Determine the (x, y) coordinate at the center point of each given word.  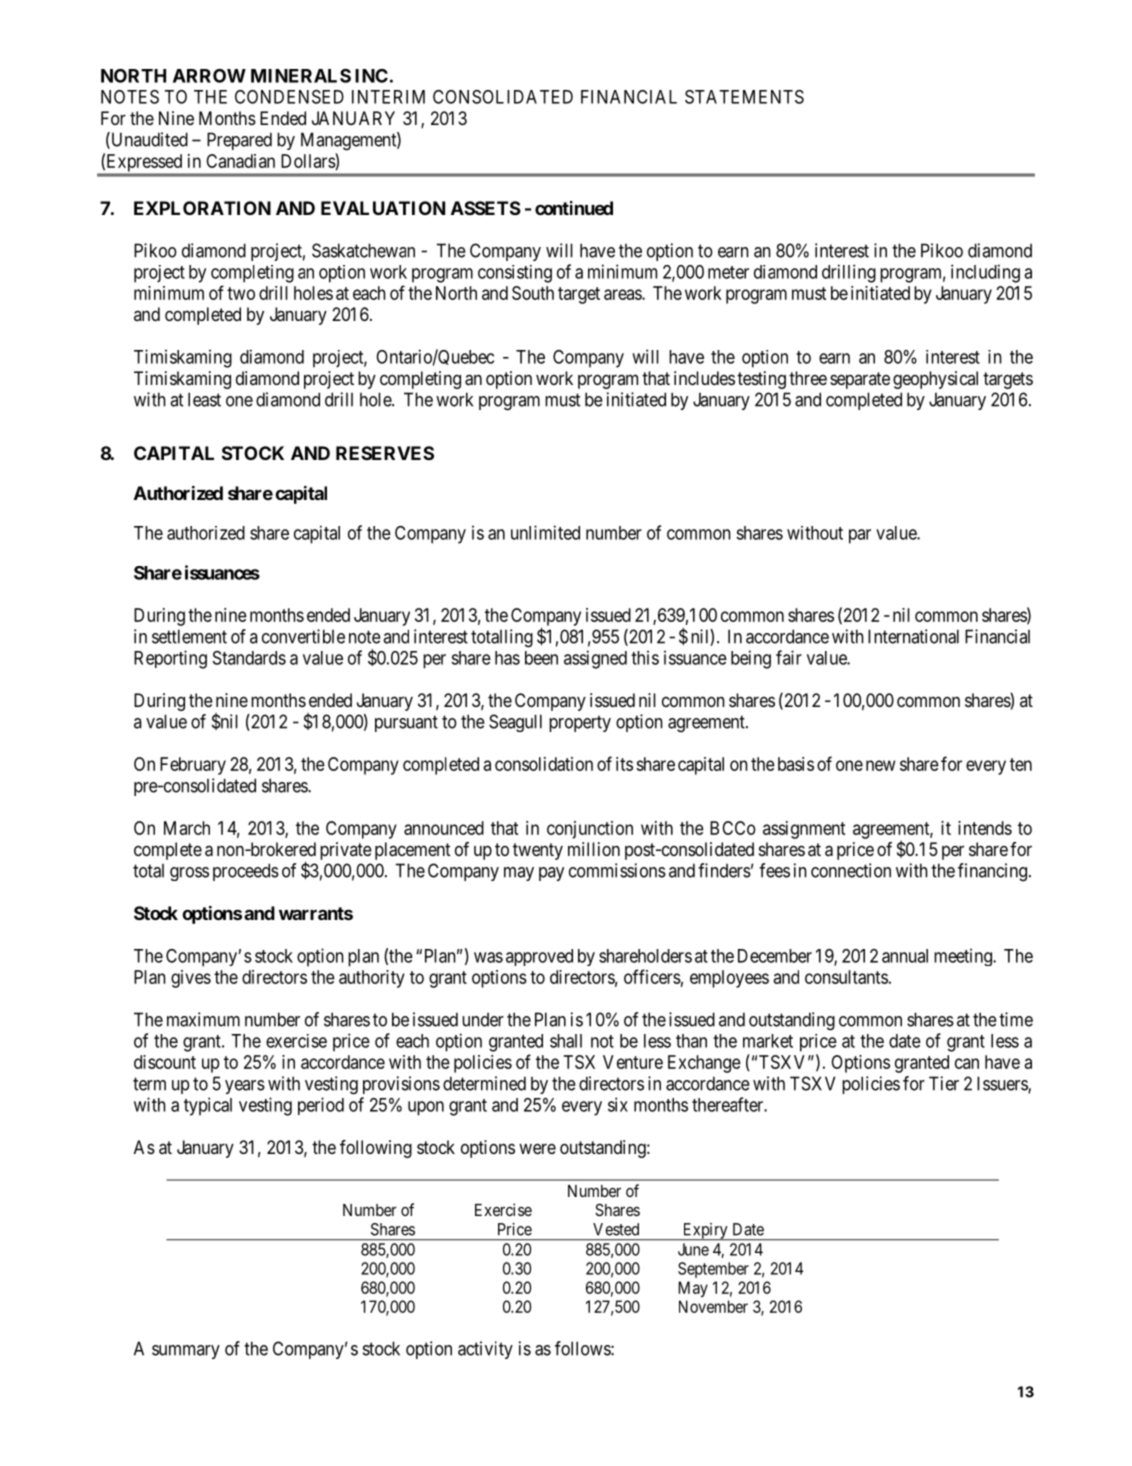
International (913, 636)
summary (186, 1352)
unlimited (545, 532)
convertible (303, 636)
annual (905, 956)
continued (574, 208)
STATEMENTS (744, 97)
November (713, 1306)
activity (485, 1350)
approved (539, 957)
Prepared (239, 141)
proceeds (246, 872)
